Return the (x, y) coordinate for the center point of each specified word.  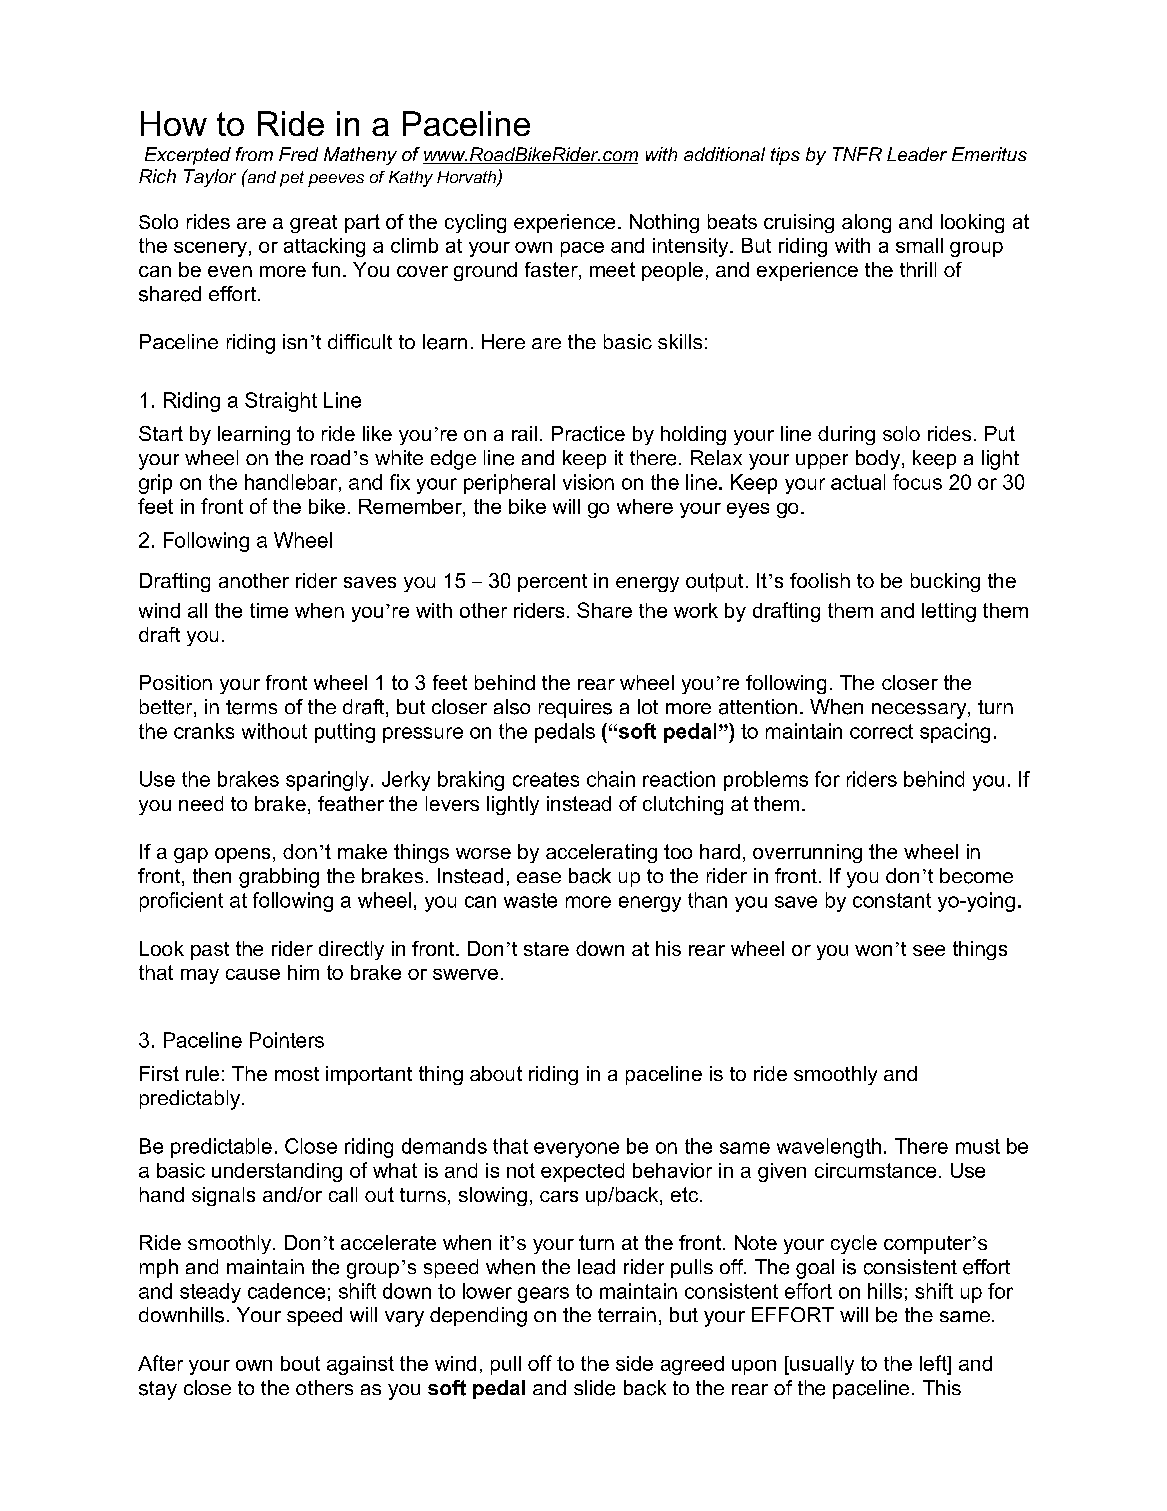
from (254, 154)
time (269, 610)
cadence (286, 1291)
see (929, 950)
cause (253, 974)
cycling (475, 223)
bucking (945, 582)
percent (552, 583)
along (866, 223)
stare (546, 949)
